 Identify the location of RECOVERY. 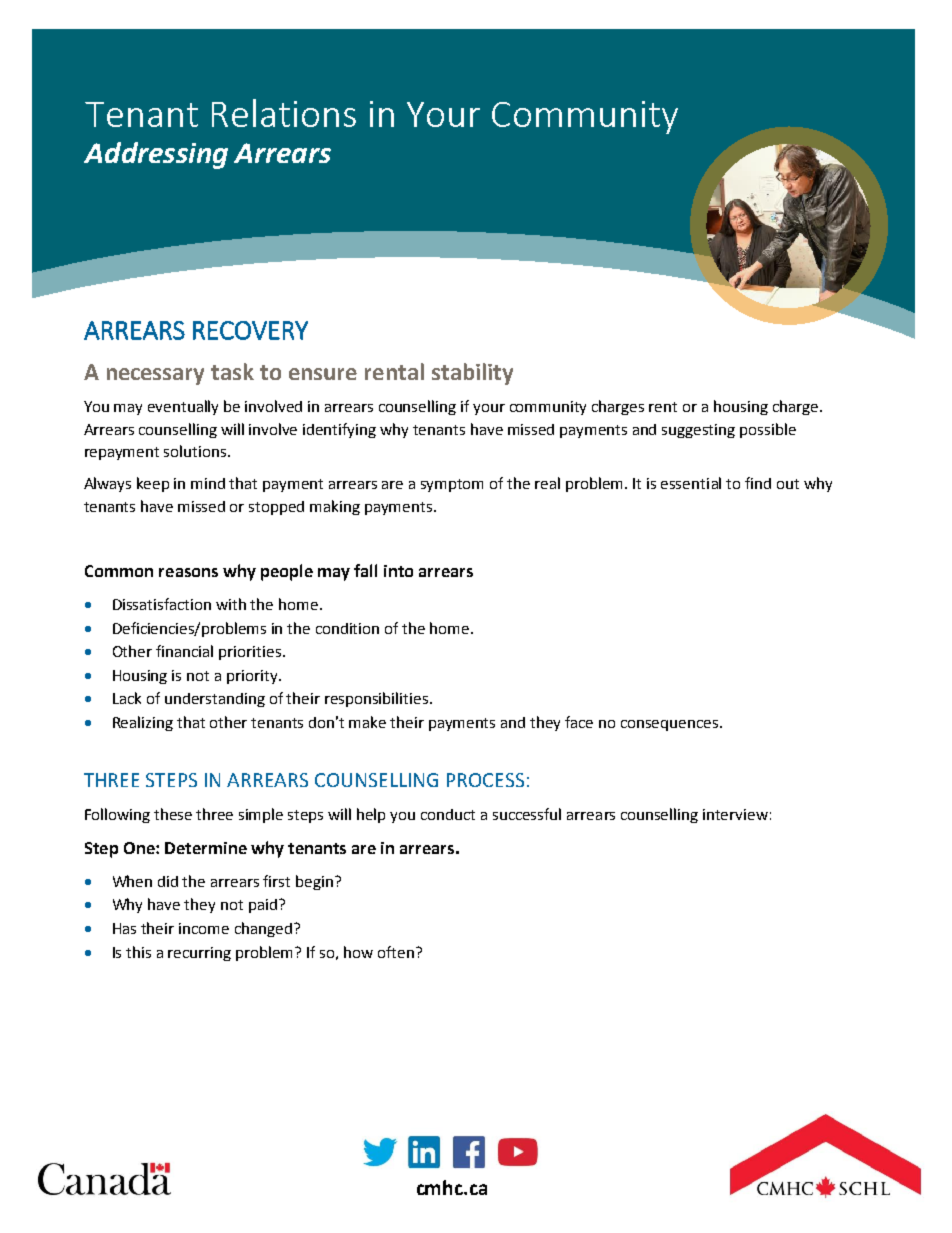
(250, 330).
